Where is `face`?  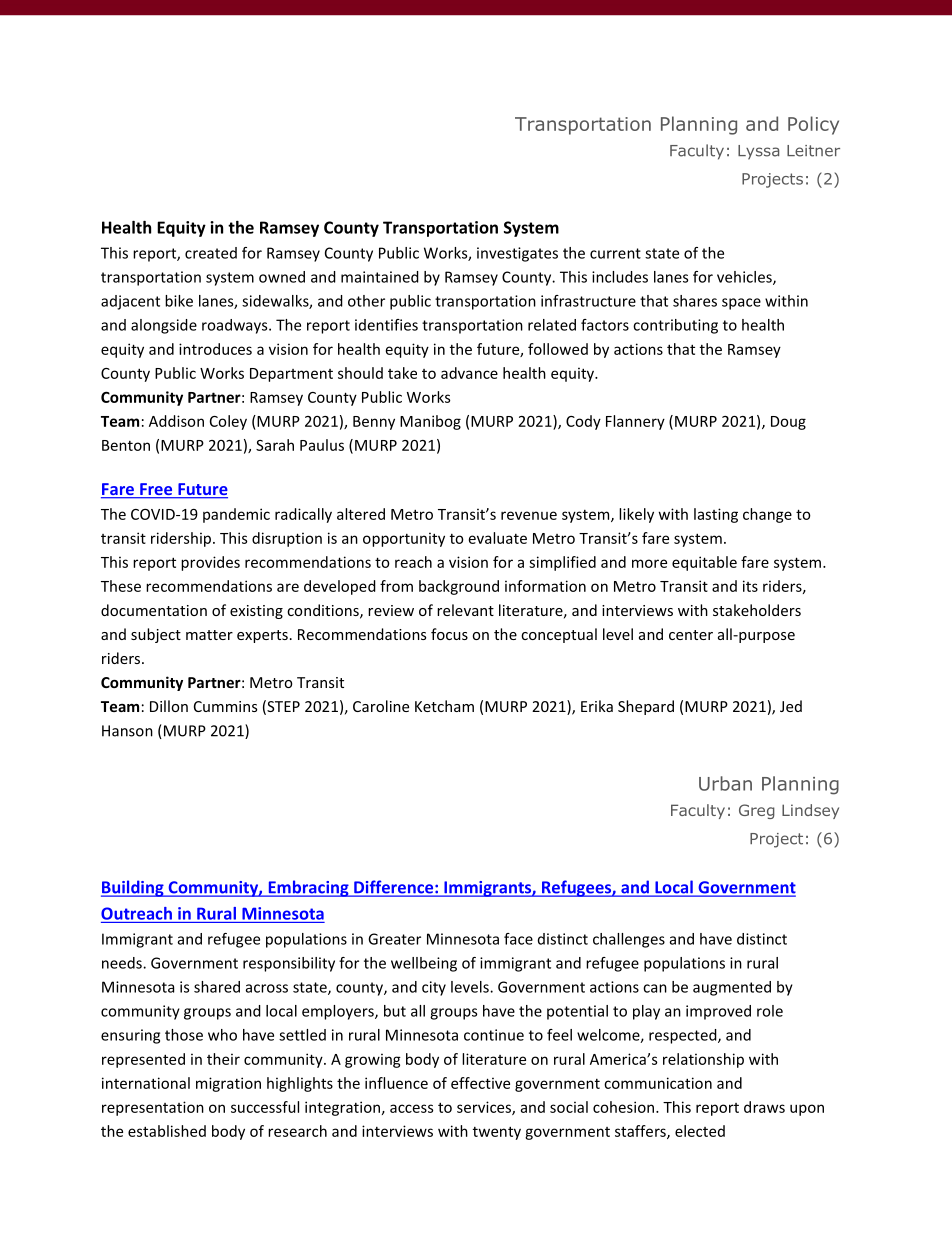
face is located at coordinates (518, 939).
